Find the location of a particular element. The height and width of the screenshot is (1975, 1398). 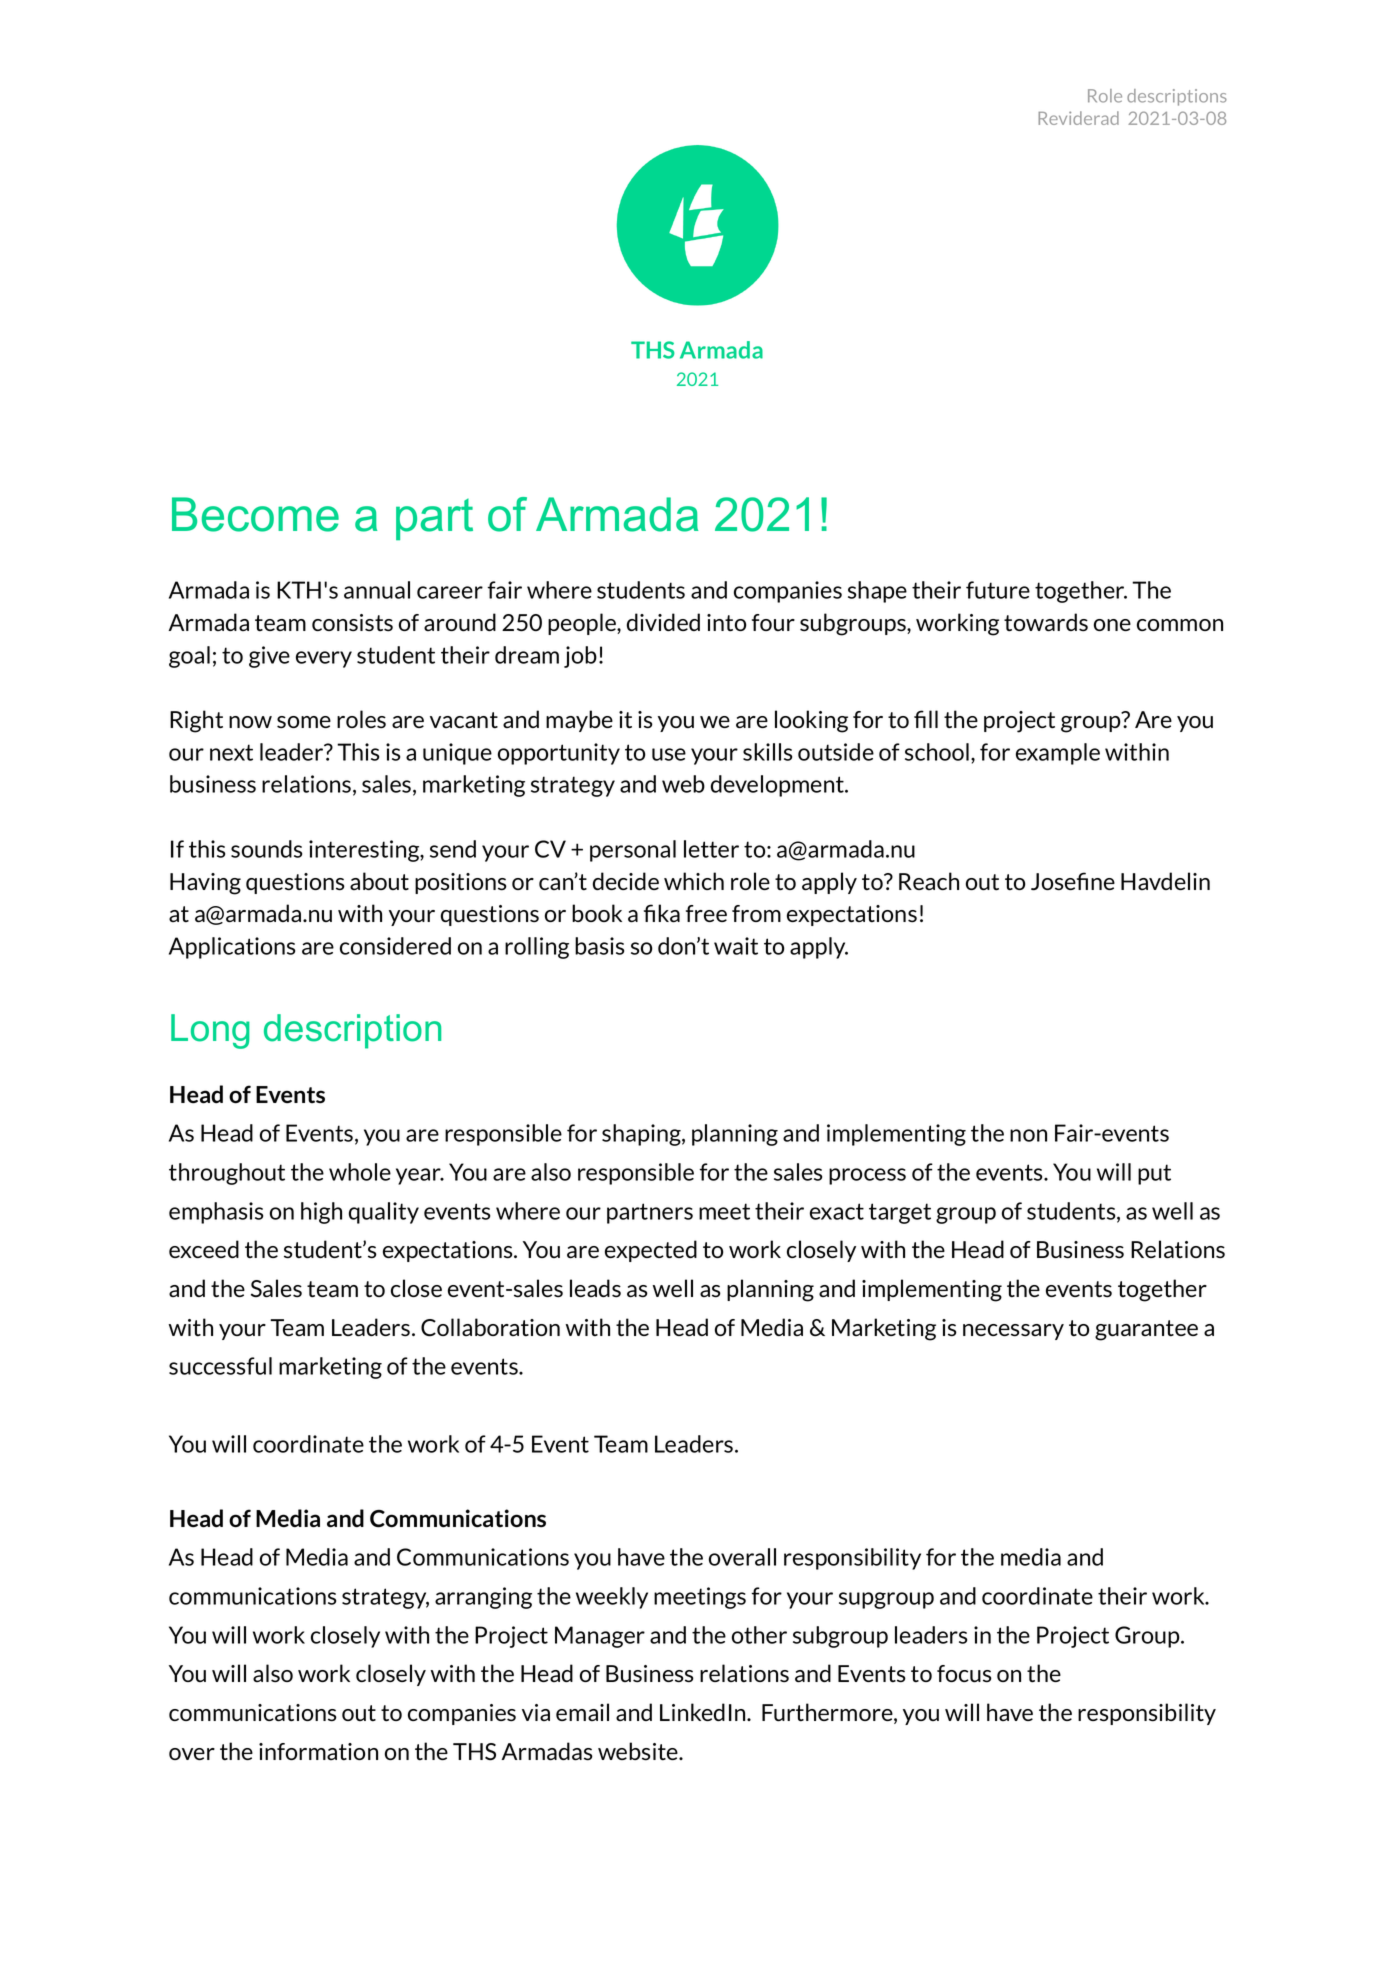

free is located at coordinates (706, 913).
